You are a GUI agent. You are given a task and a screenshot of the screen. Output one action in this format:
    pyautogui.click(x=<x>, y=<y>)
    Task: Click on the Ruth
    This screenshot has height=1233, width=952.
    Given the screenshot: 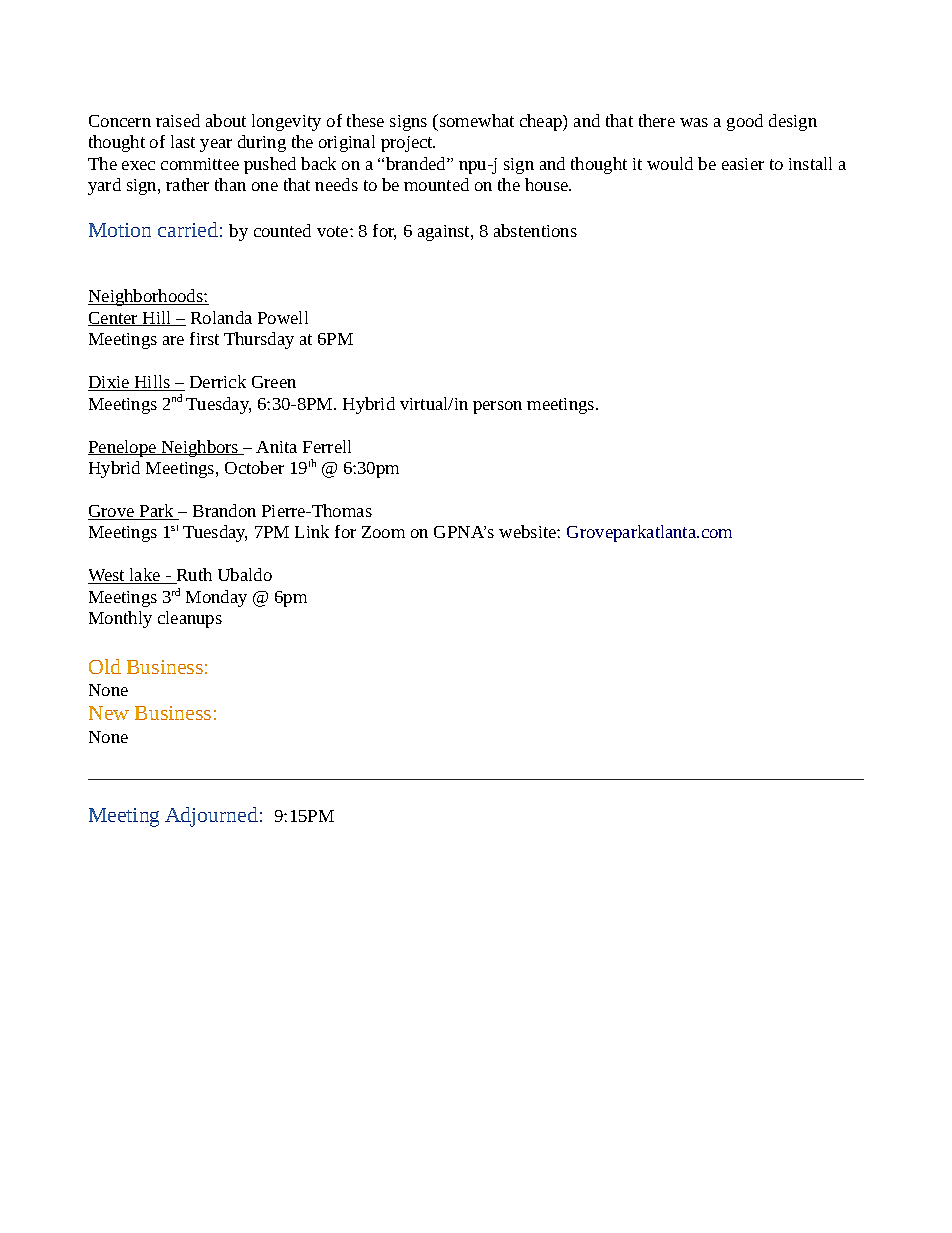 What is the action you would take?
    pyautogui.click(x=193, y=576)
